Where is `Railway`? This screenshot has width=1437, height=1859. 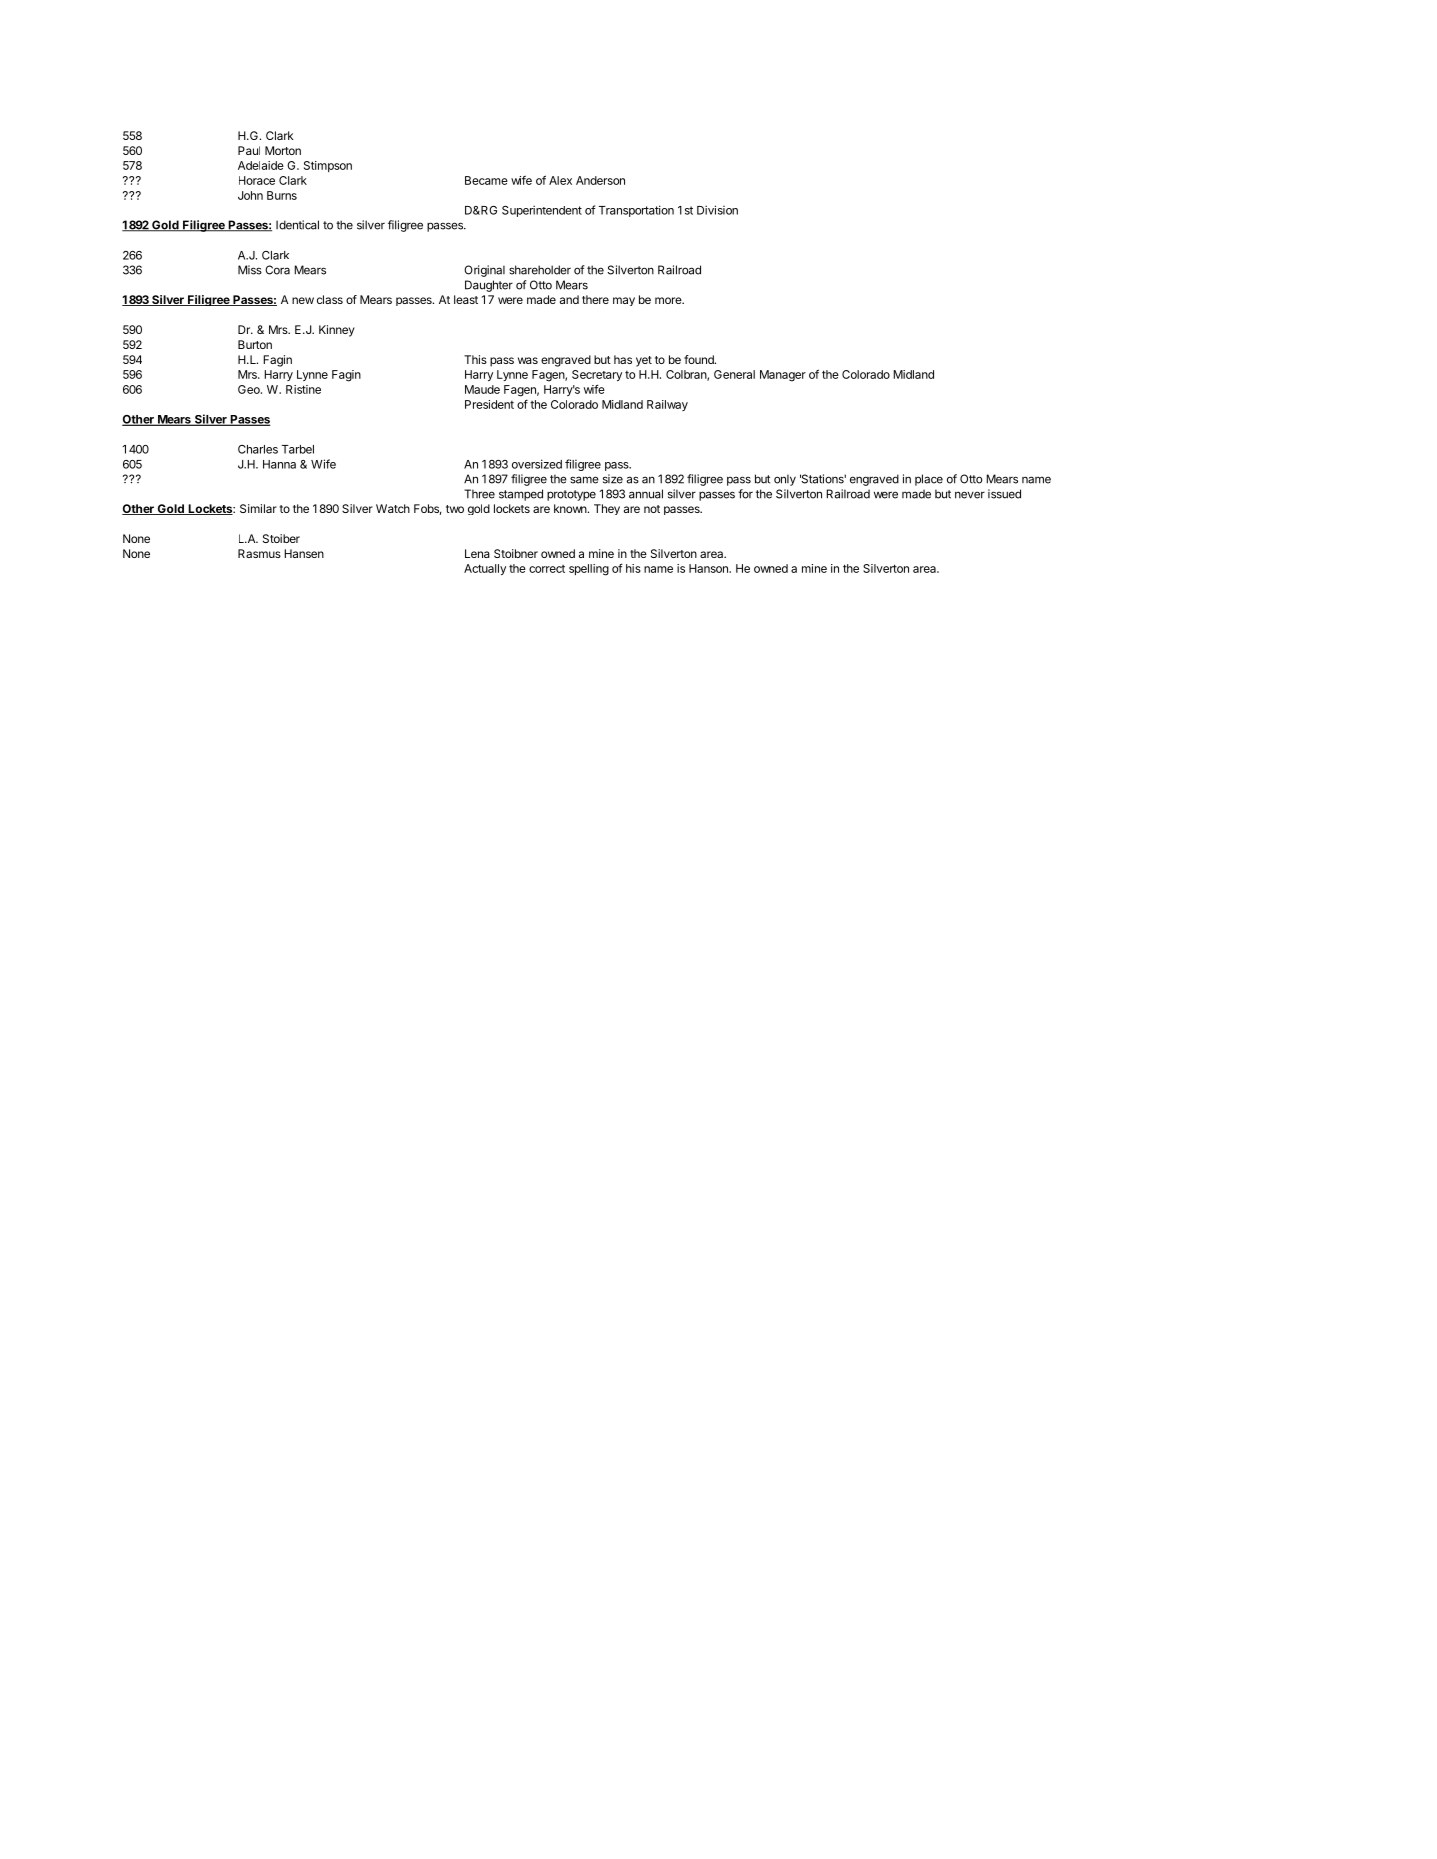
Railway is located at coordinates (667, 405).
